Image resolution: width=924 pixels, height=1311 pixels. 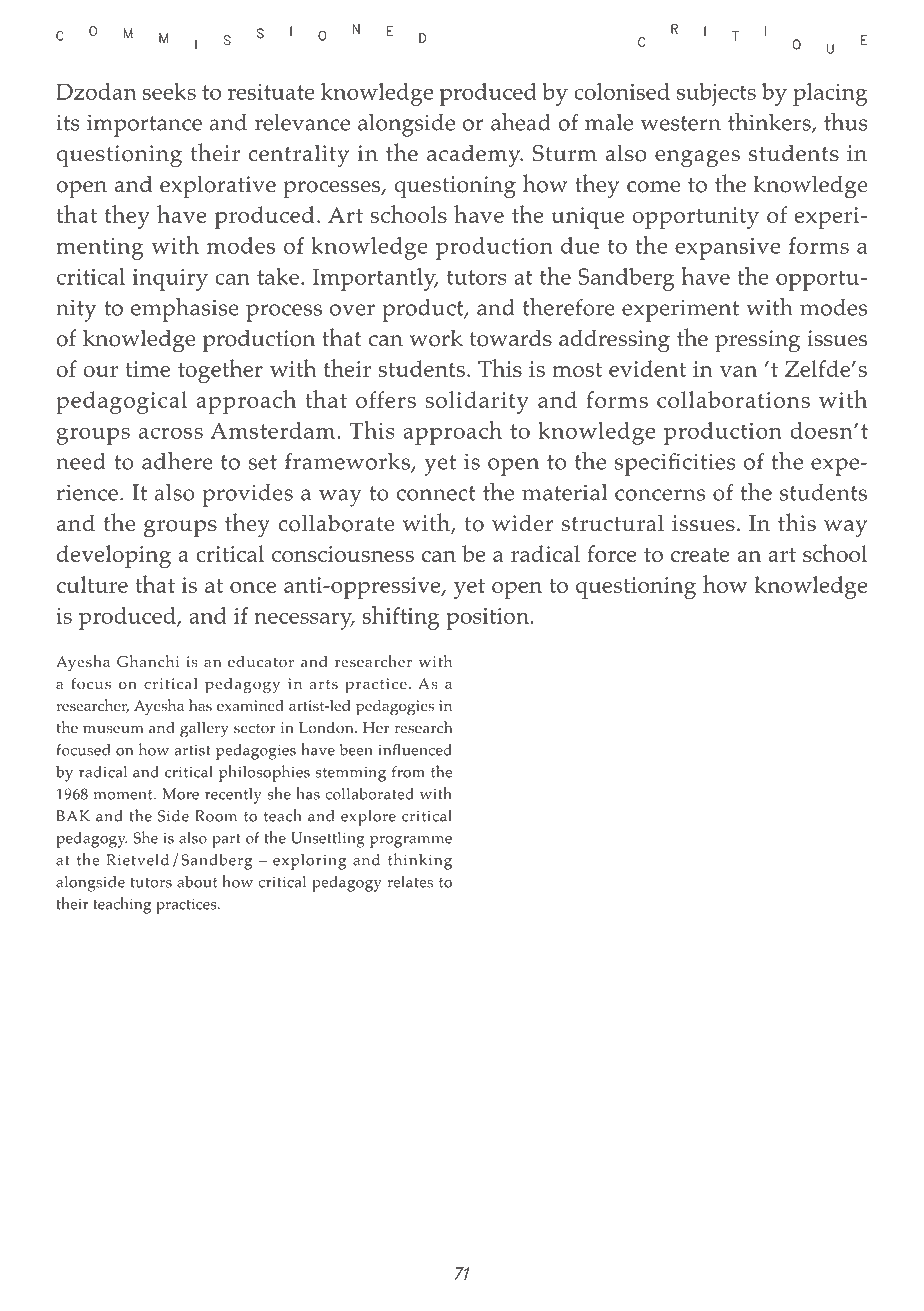 I want to click on pressing, so click(x=757, y=341).
